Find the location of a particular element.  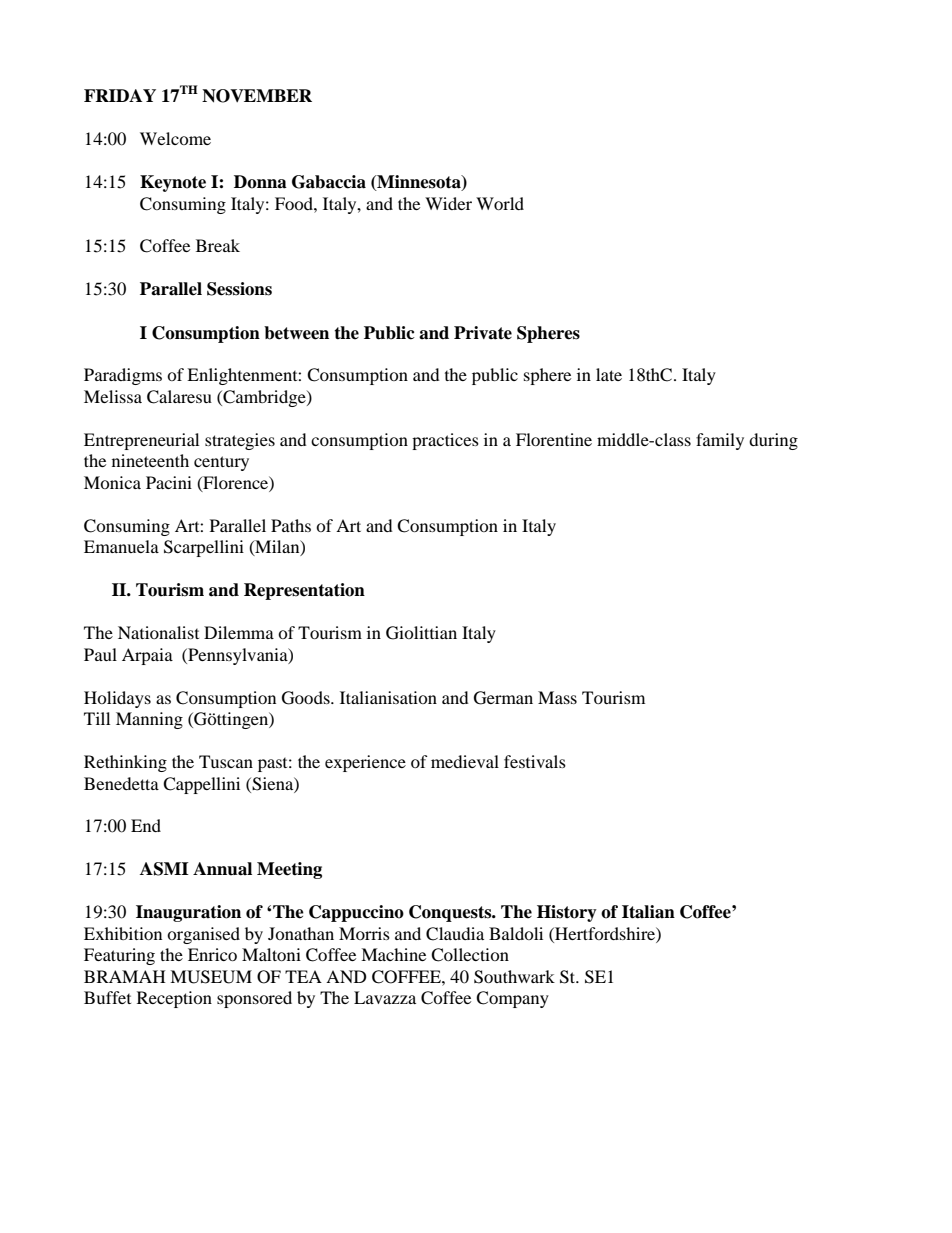

German is located at coordinates (503, 698).
